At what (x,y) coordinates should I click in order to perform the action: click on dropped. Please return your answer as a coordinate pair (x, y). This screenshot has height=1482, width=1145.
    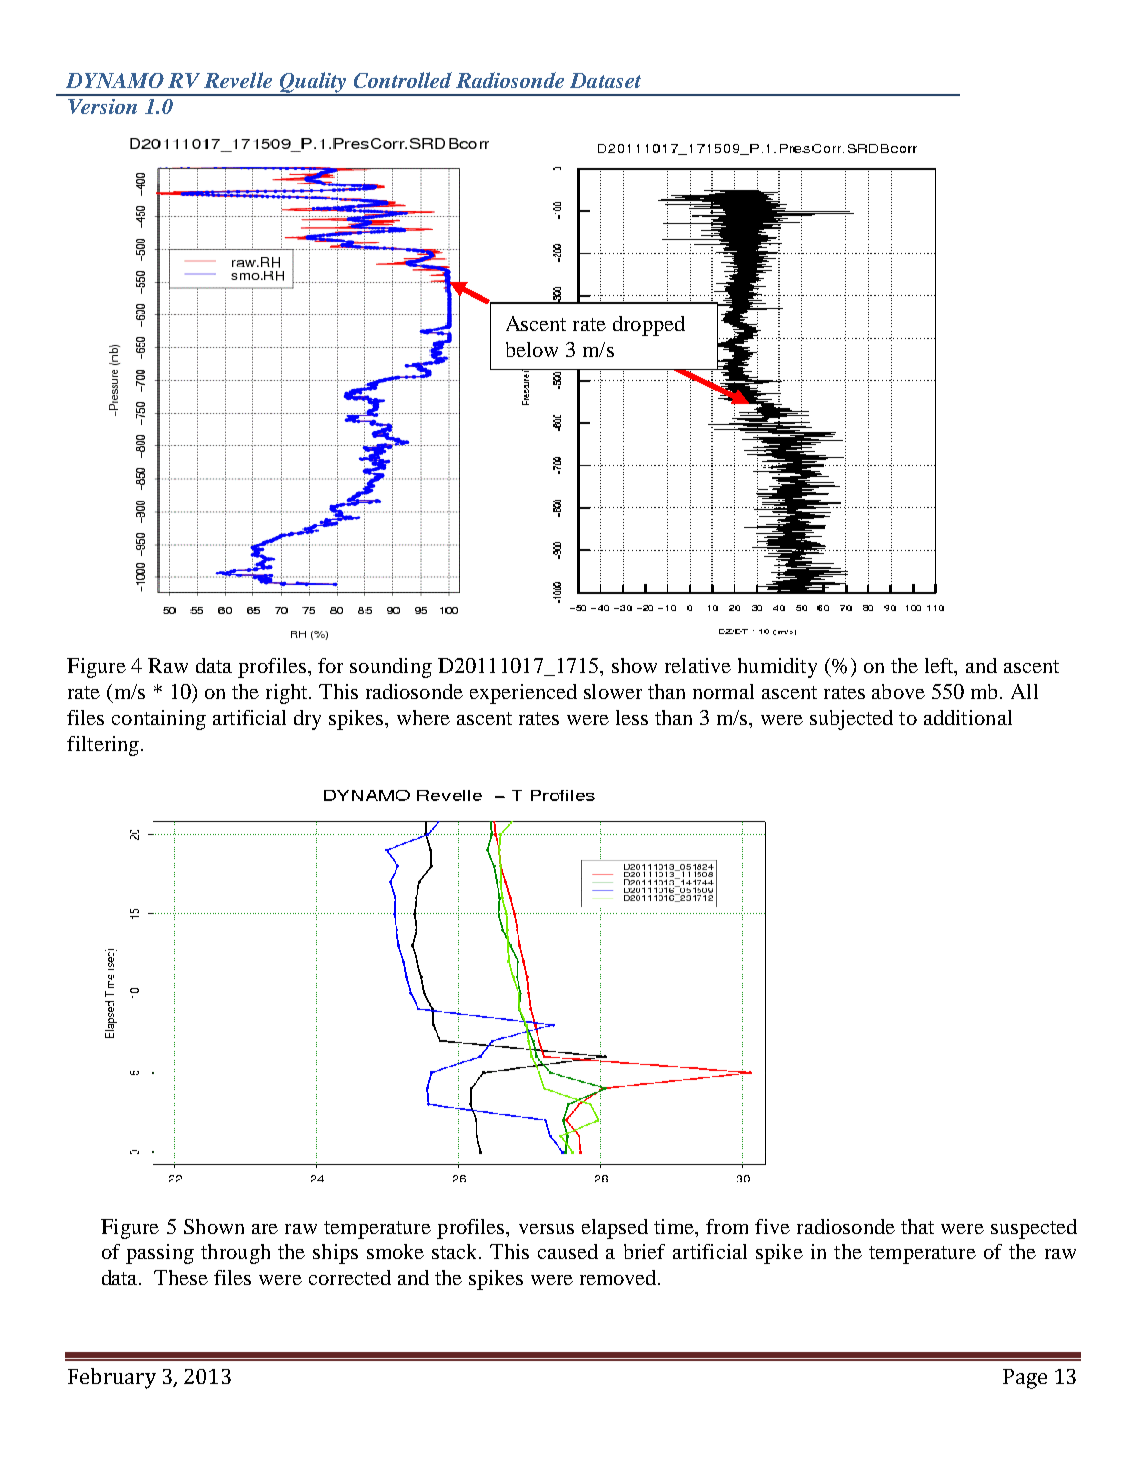
    Looking at the image, I should click on (649, 326).
